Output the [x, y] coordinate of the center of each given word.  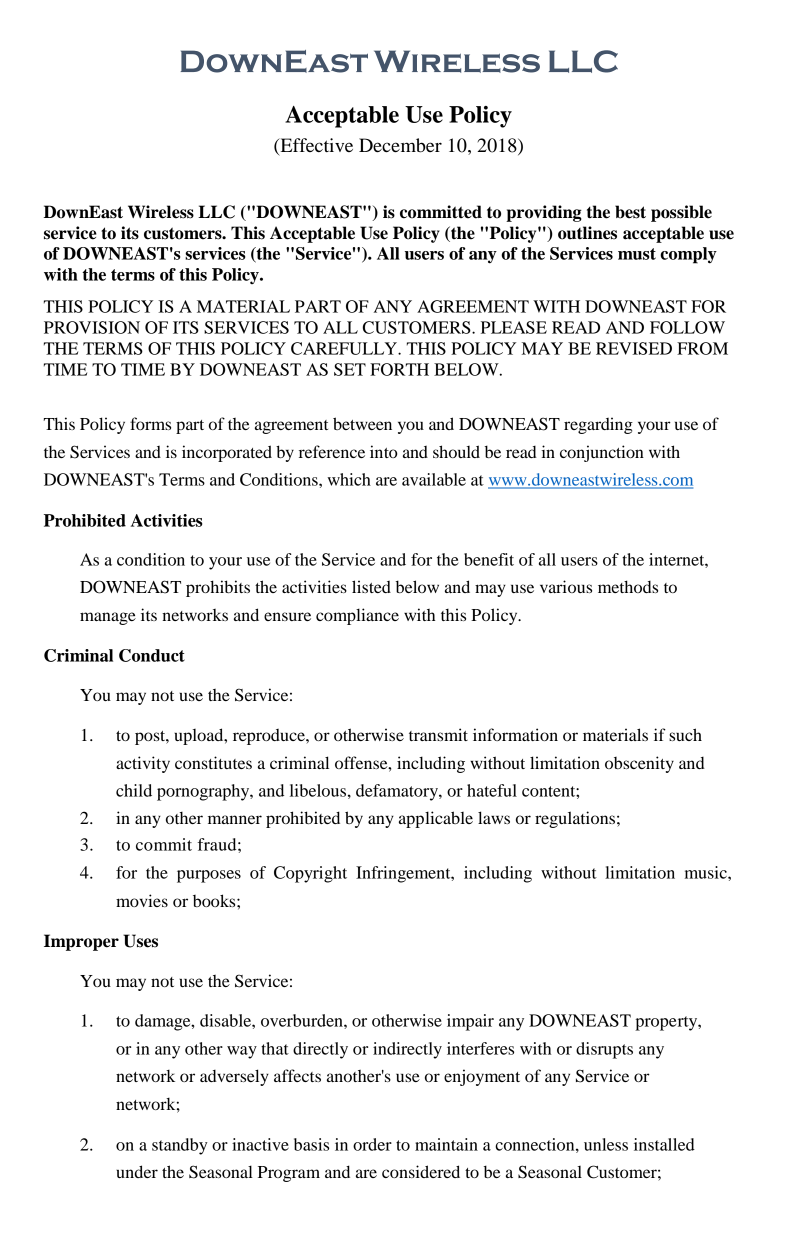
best [630, 212]
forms [150, 423]
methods [628, 586]
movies [142, 900]
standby [179, 1146]
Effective [315, 146]
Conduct [152, 655]
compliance [357, 616]
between [362, 423]
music [707, 872]
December [400, 145]
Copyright [310, 874]
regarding [598, 425]
